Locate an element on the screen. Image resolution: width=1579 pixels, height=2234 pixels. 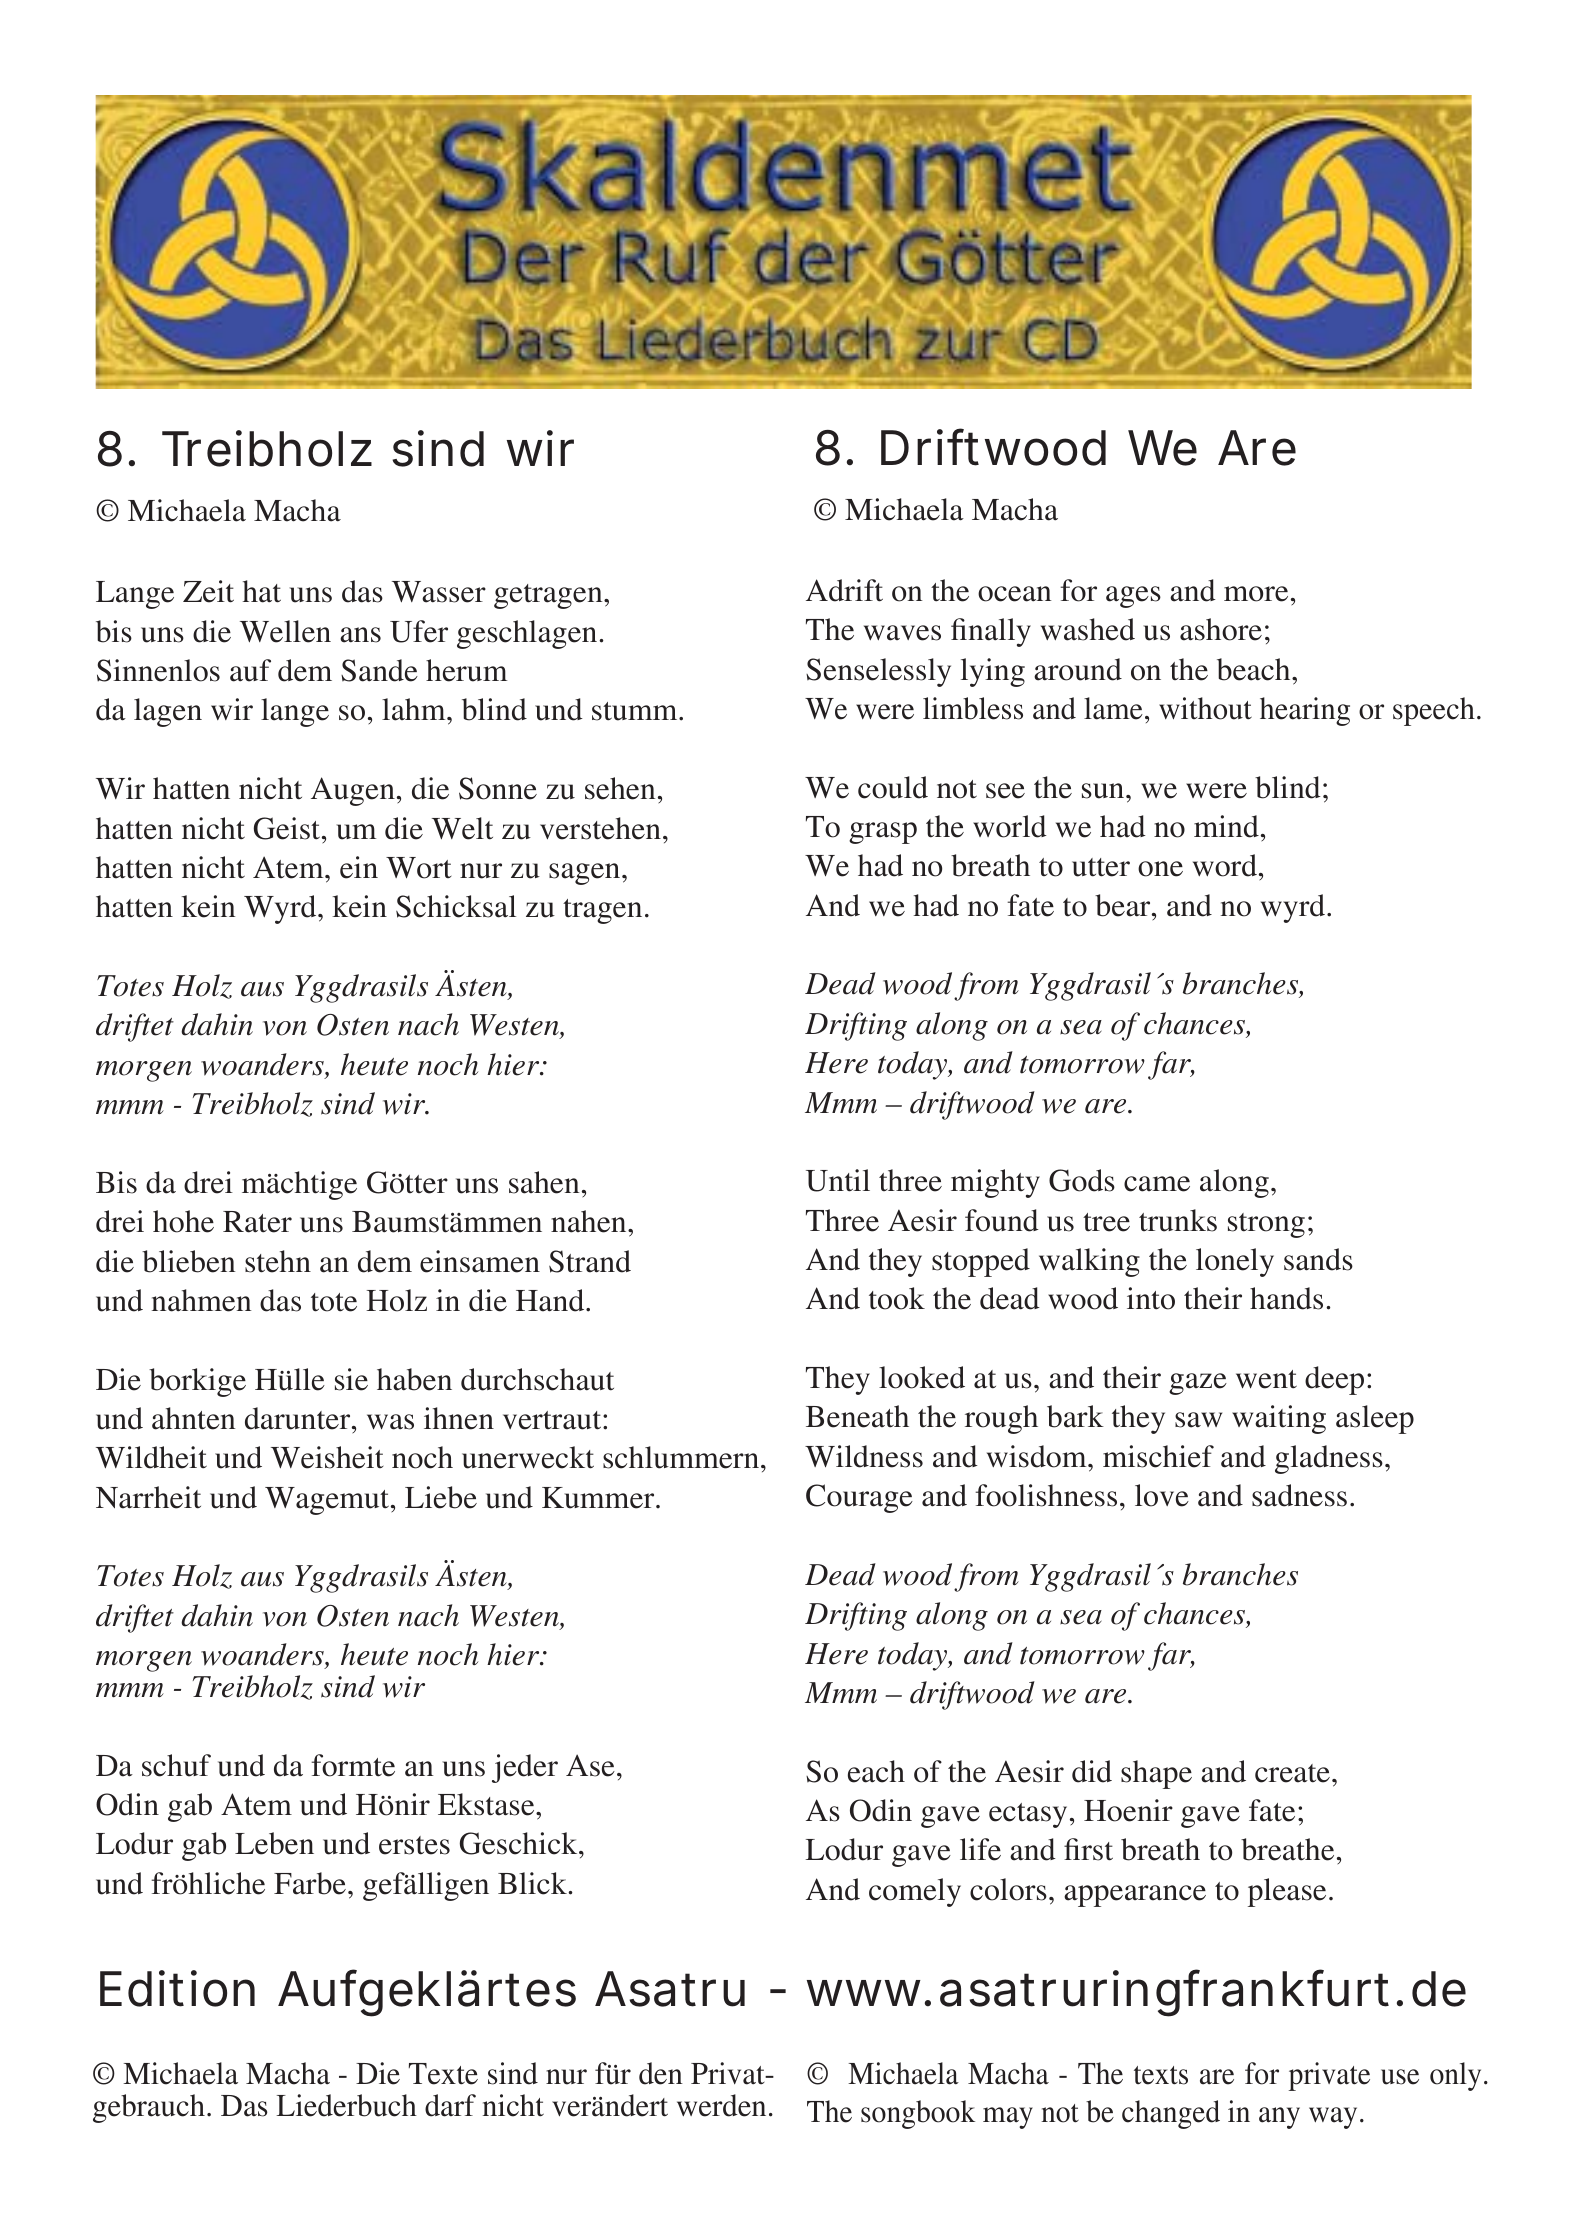
Rater is located at coordinates (257, 1222).
